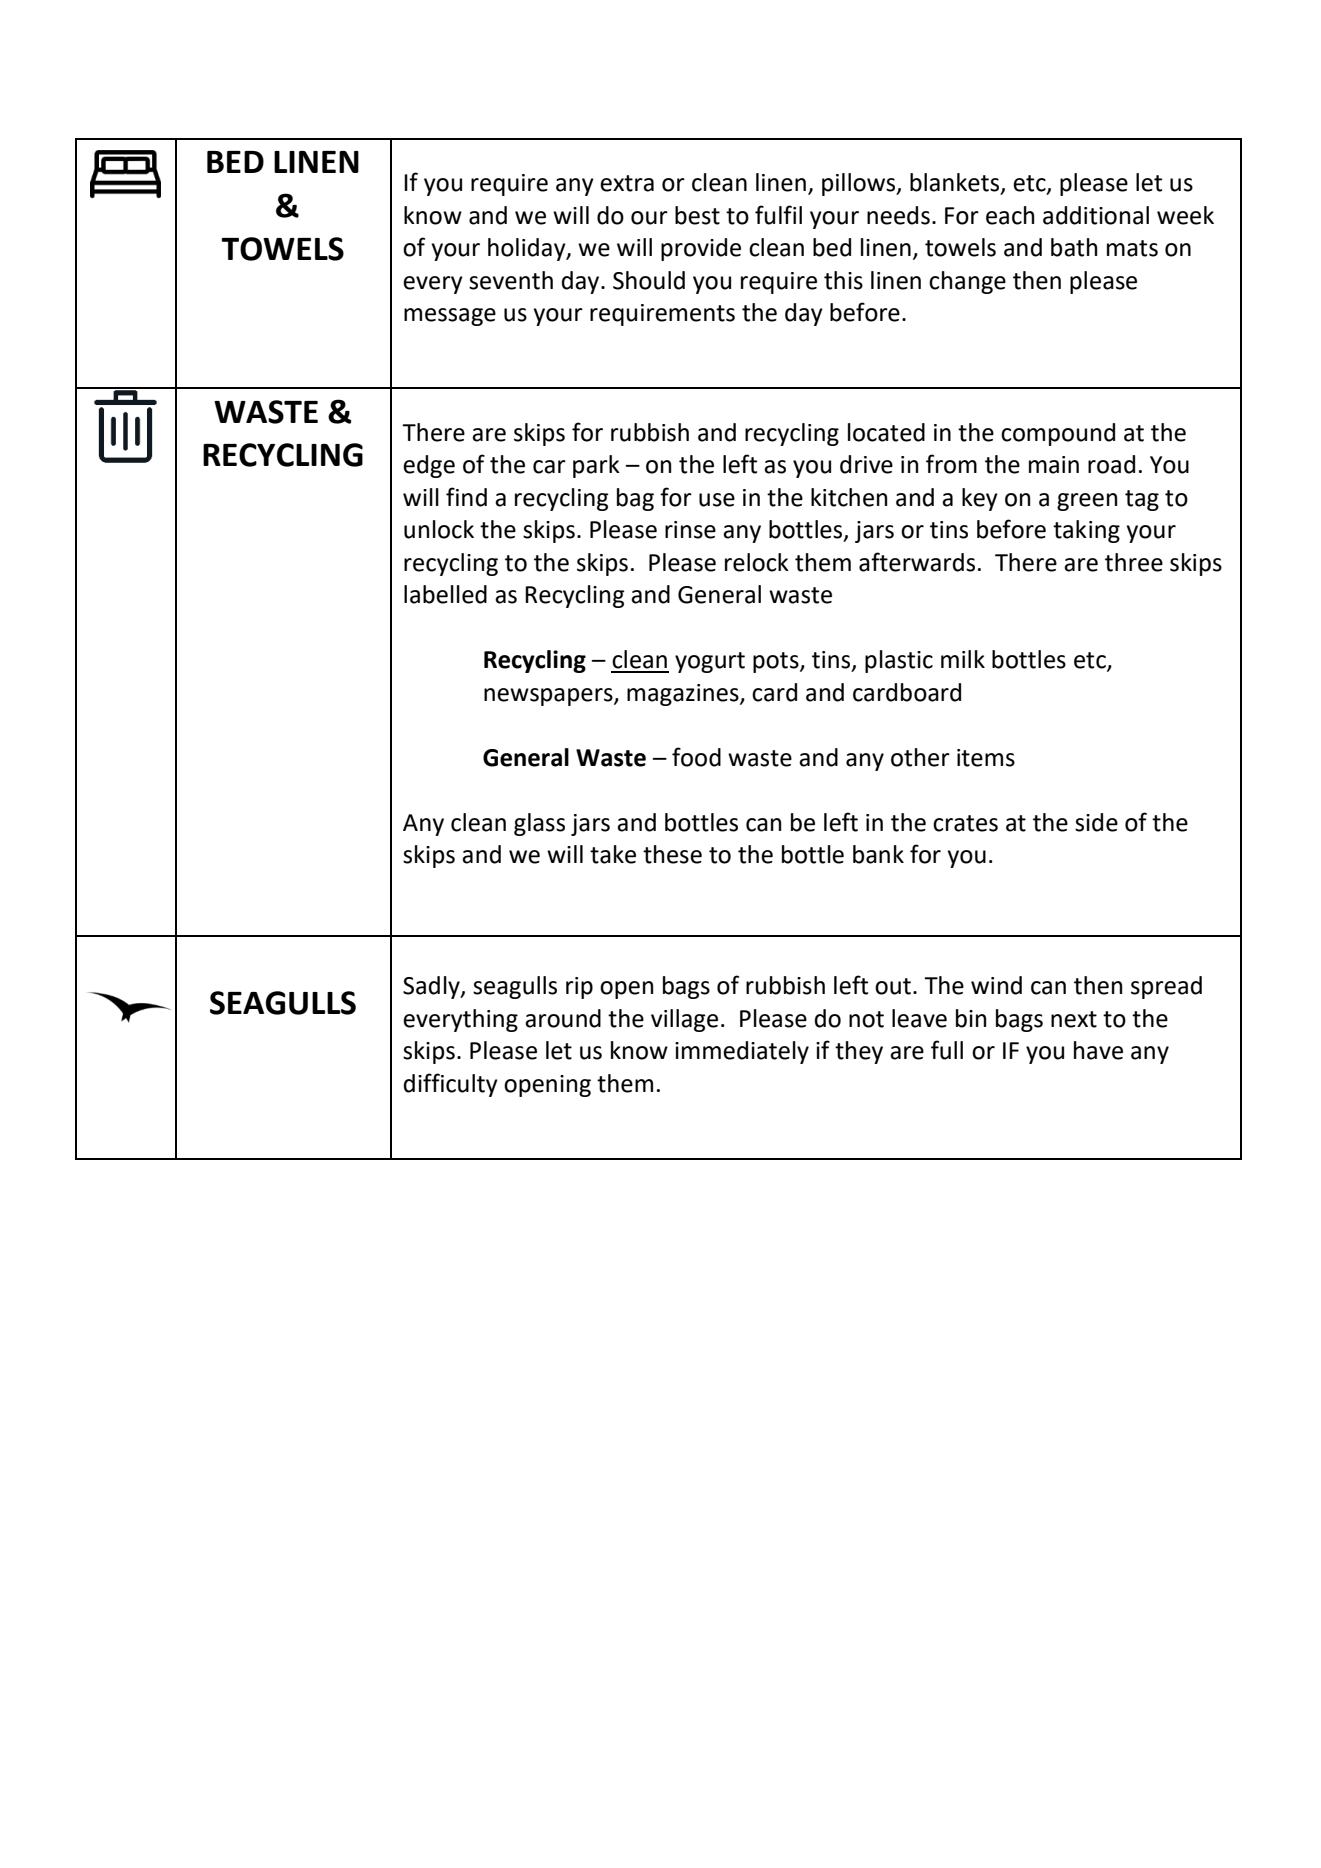  Describe the element at coordinates (1134, 562) in the page. I see `three` at that location.
